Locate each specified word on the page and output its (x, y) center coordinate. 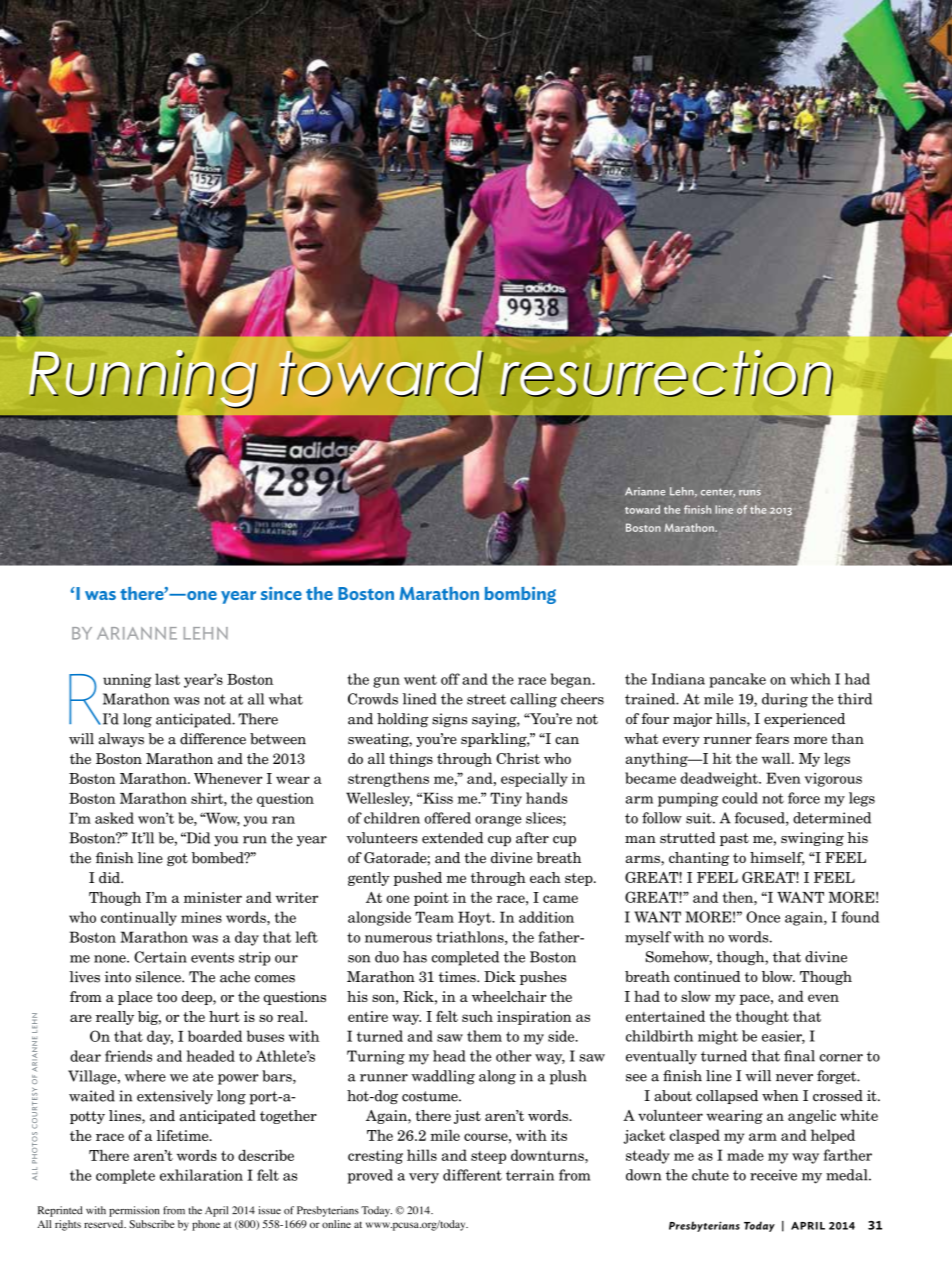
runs (750, 493)
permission (134, 1211)
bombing (520, 595)
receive (773, 1175)
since (281, 593)
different (472, 1175)
